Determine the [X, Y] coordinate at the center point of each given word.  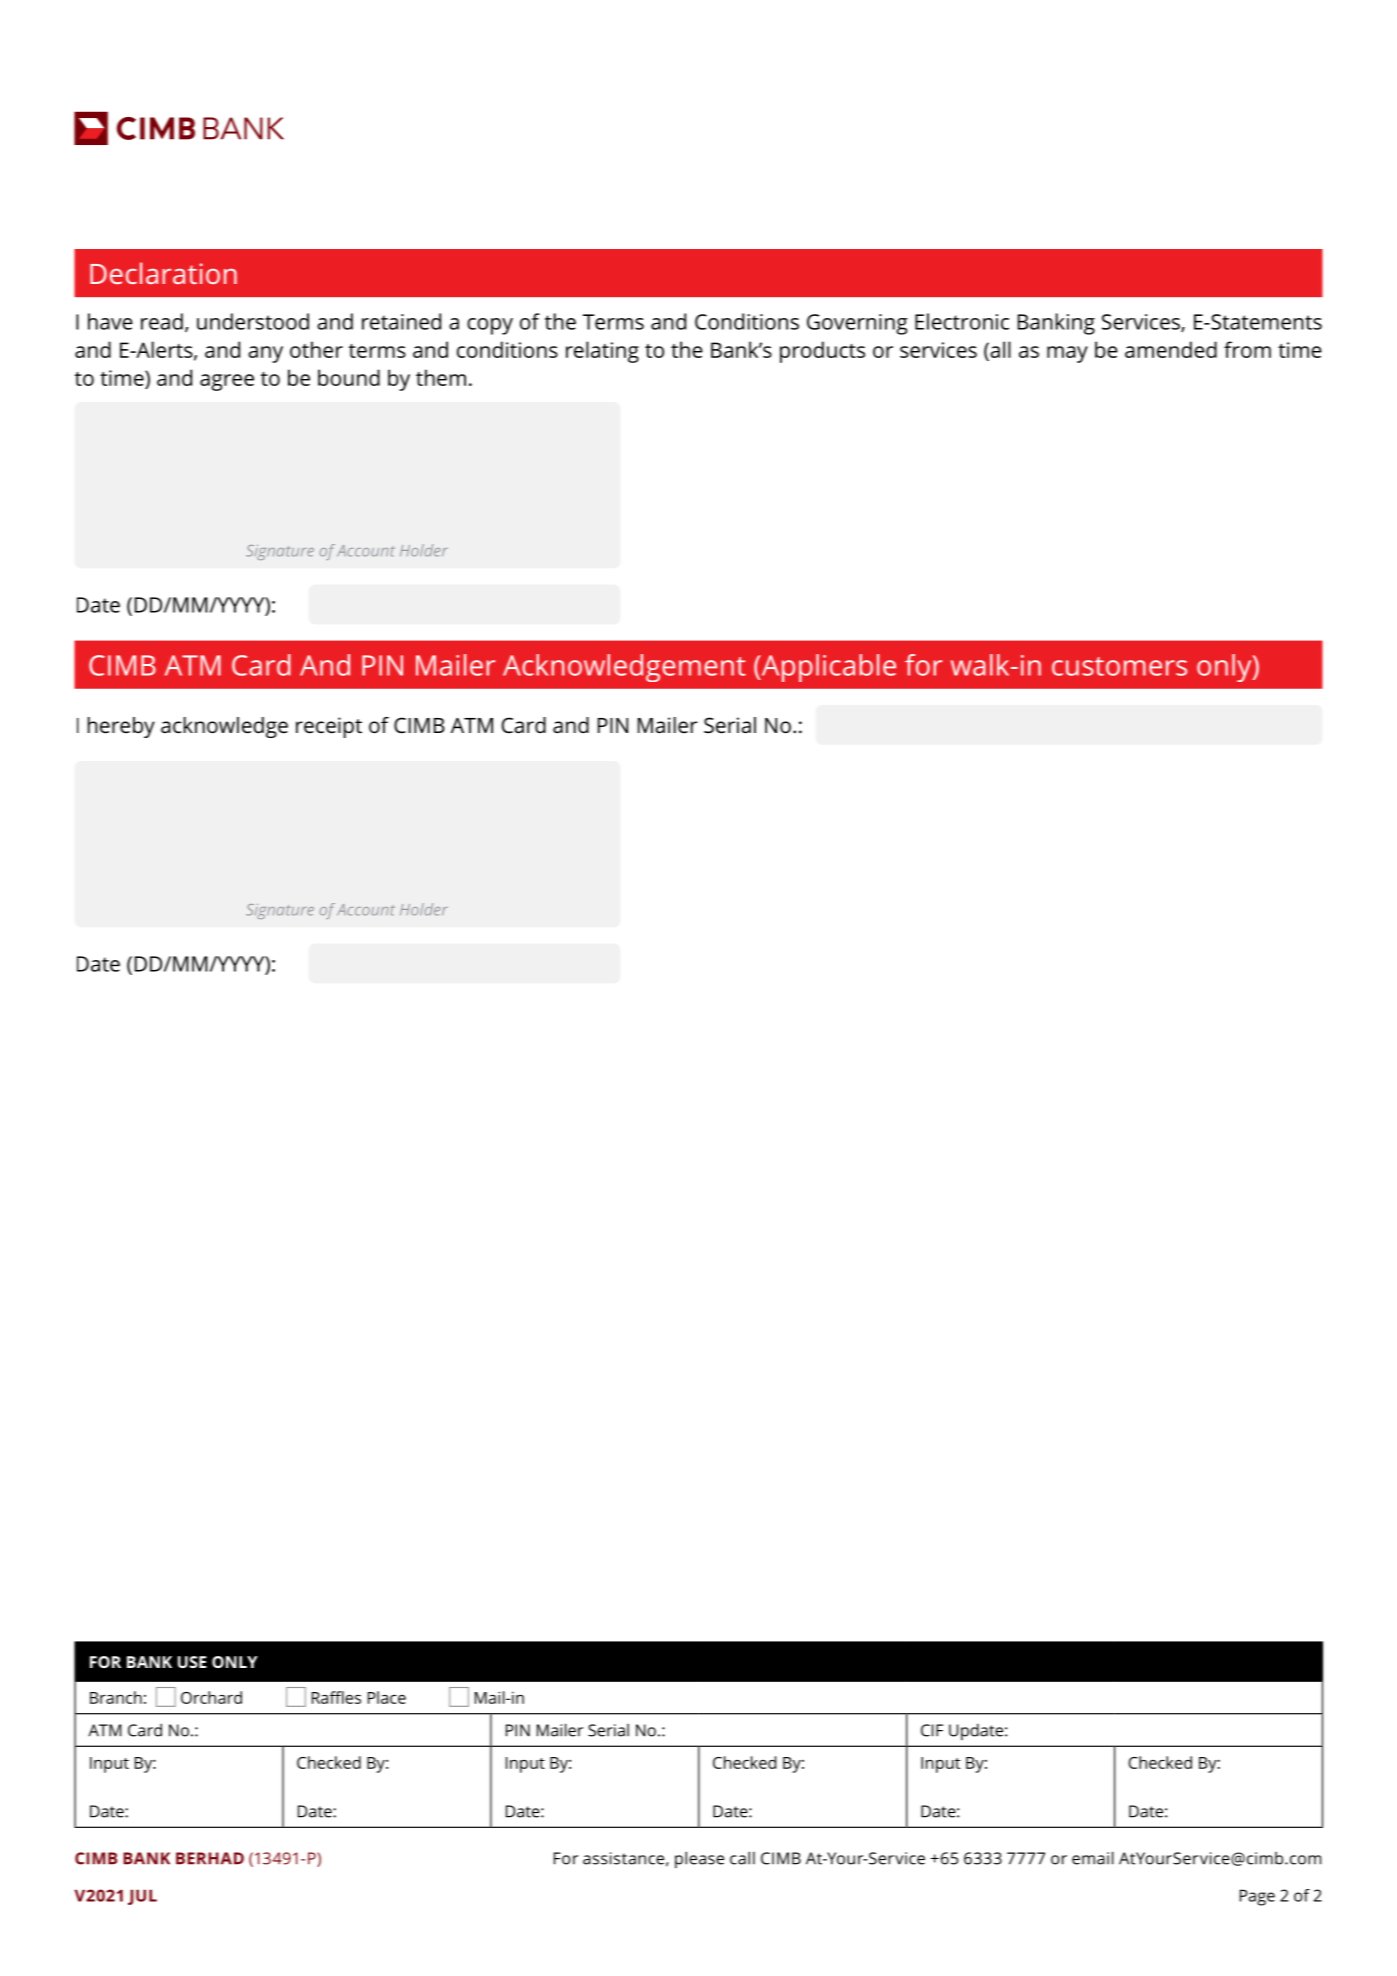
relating [602, 352]
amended [1171, 349]
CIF [932, 1730]
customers [1119, 666]
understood [253, 321]
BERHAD [210, 1858]
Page [1257, 1897]
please [699, 1859]
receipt [329, 727]
